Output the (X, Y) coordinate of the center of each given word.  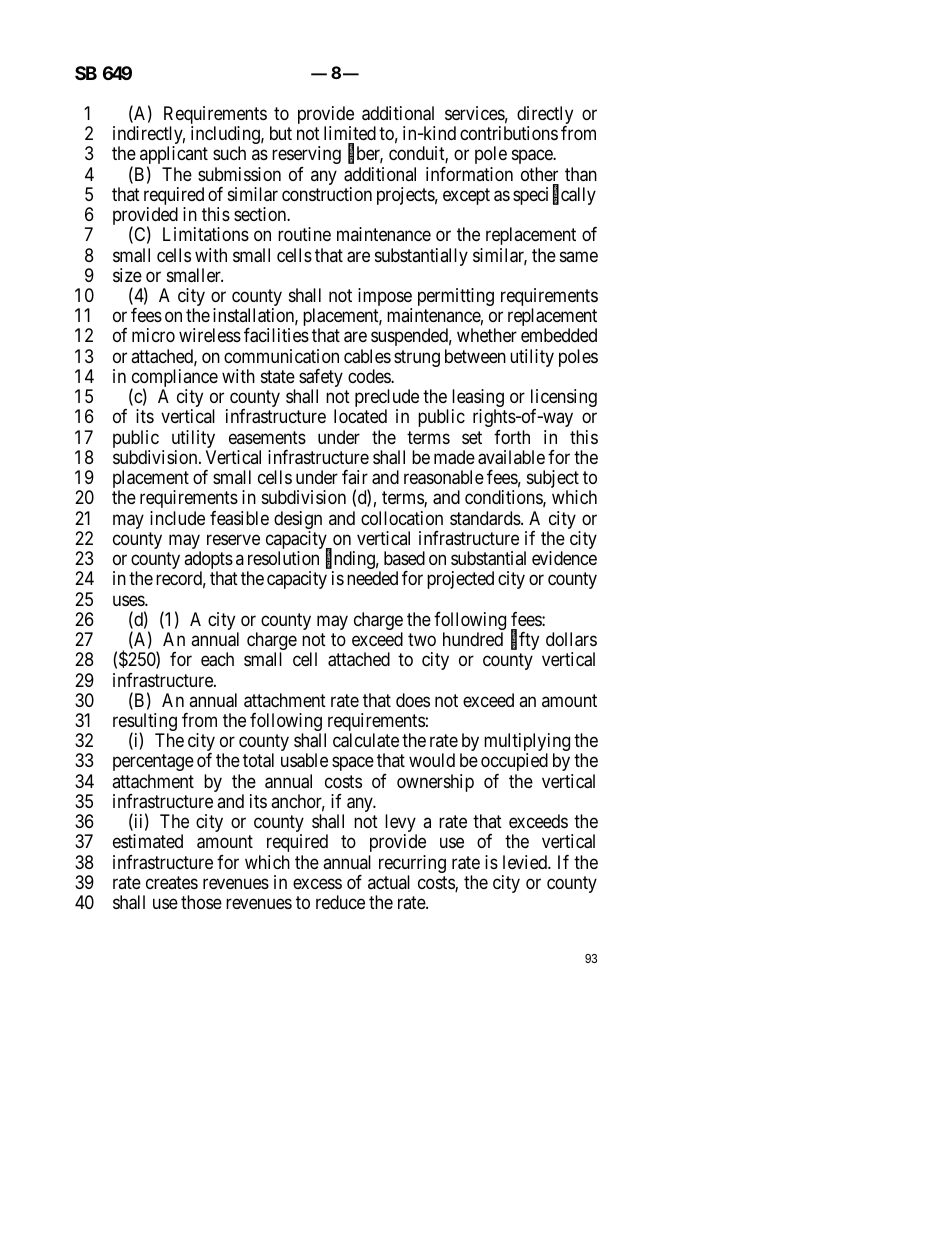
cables (367, 356)
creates (172, 882)
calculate (366, 740)
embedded (559, 335)
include (177, 518)
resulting (145, 723)
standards (486, 518)
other (539, 174)
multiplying (527, 743)
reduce (340, 902)
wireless (210, 335)
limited (350, 133)
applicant (174, 156)
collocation (402, 518)
